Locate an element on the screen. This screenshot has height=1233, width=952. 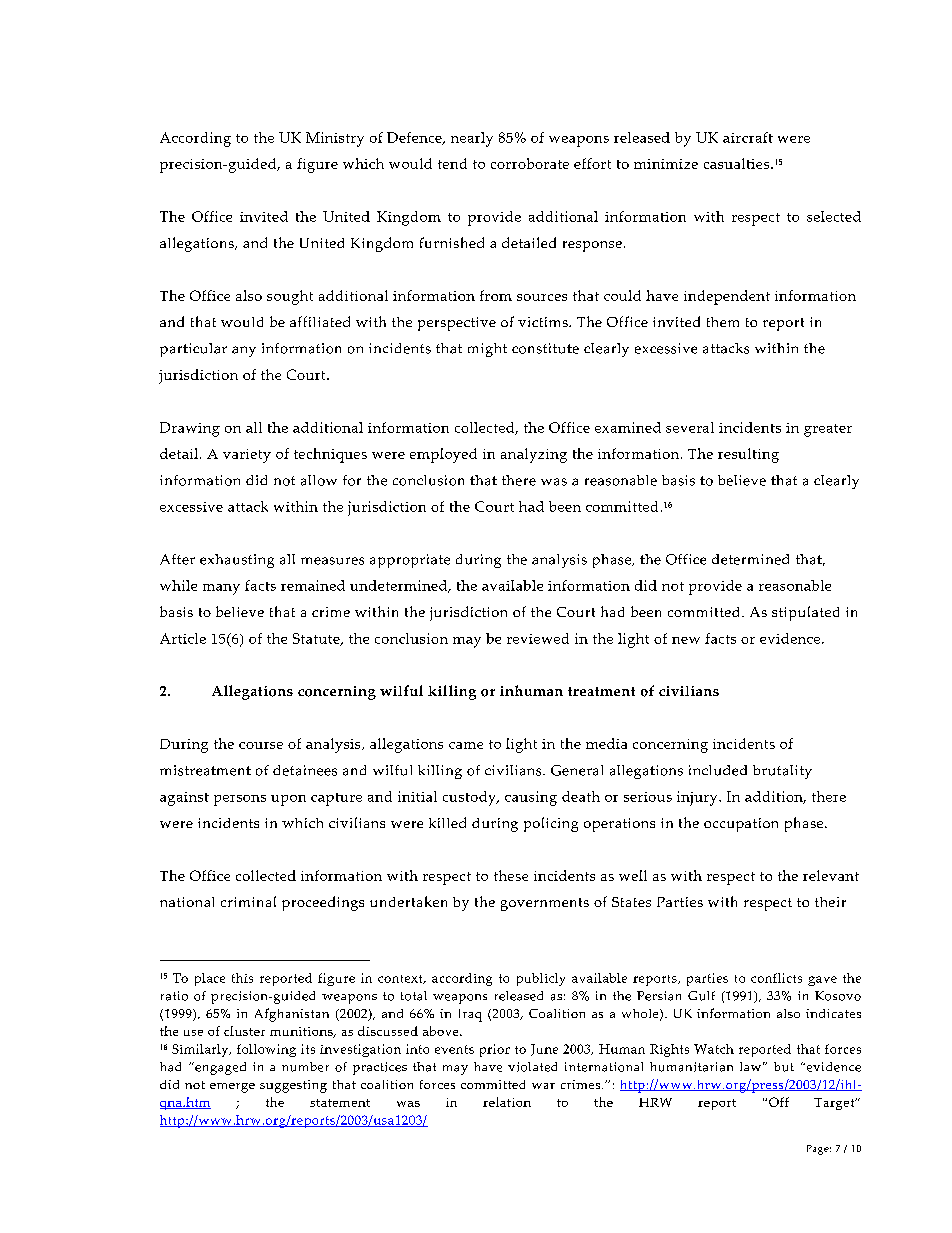
Ministry is located at coordinates (335, 139).
